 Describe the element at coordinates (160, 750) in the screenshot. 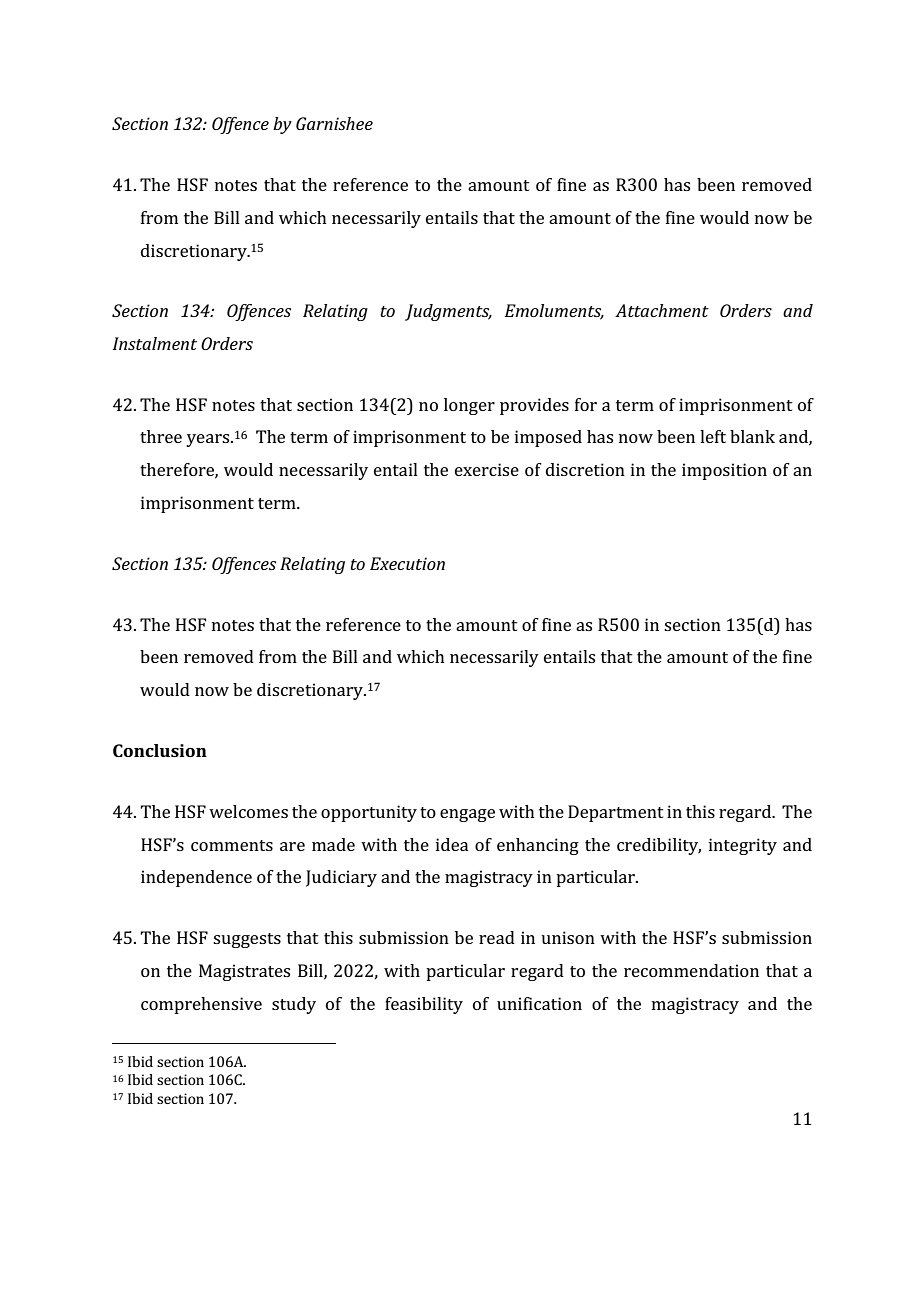

I see `Conclusion` at that location.
